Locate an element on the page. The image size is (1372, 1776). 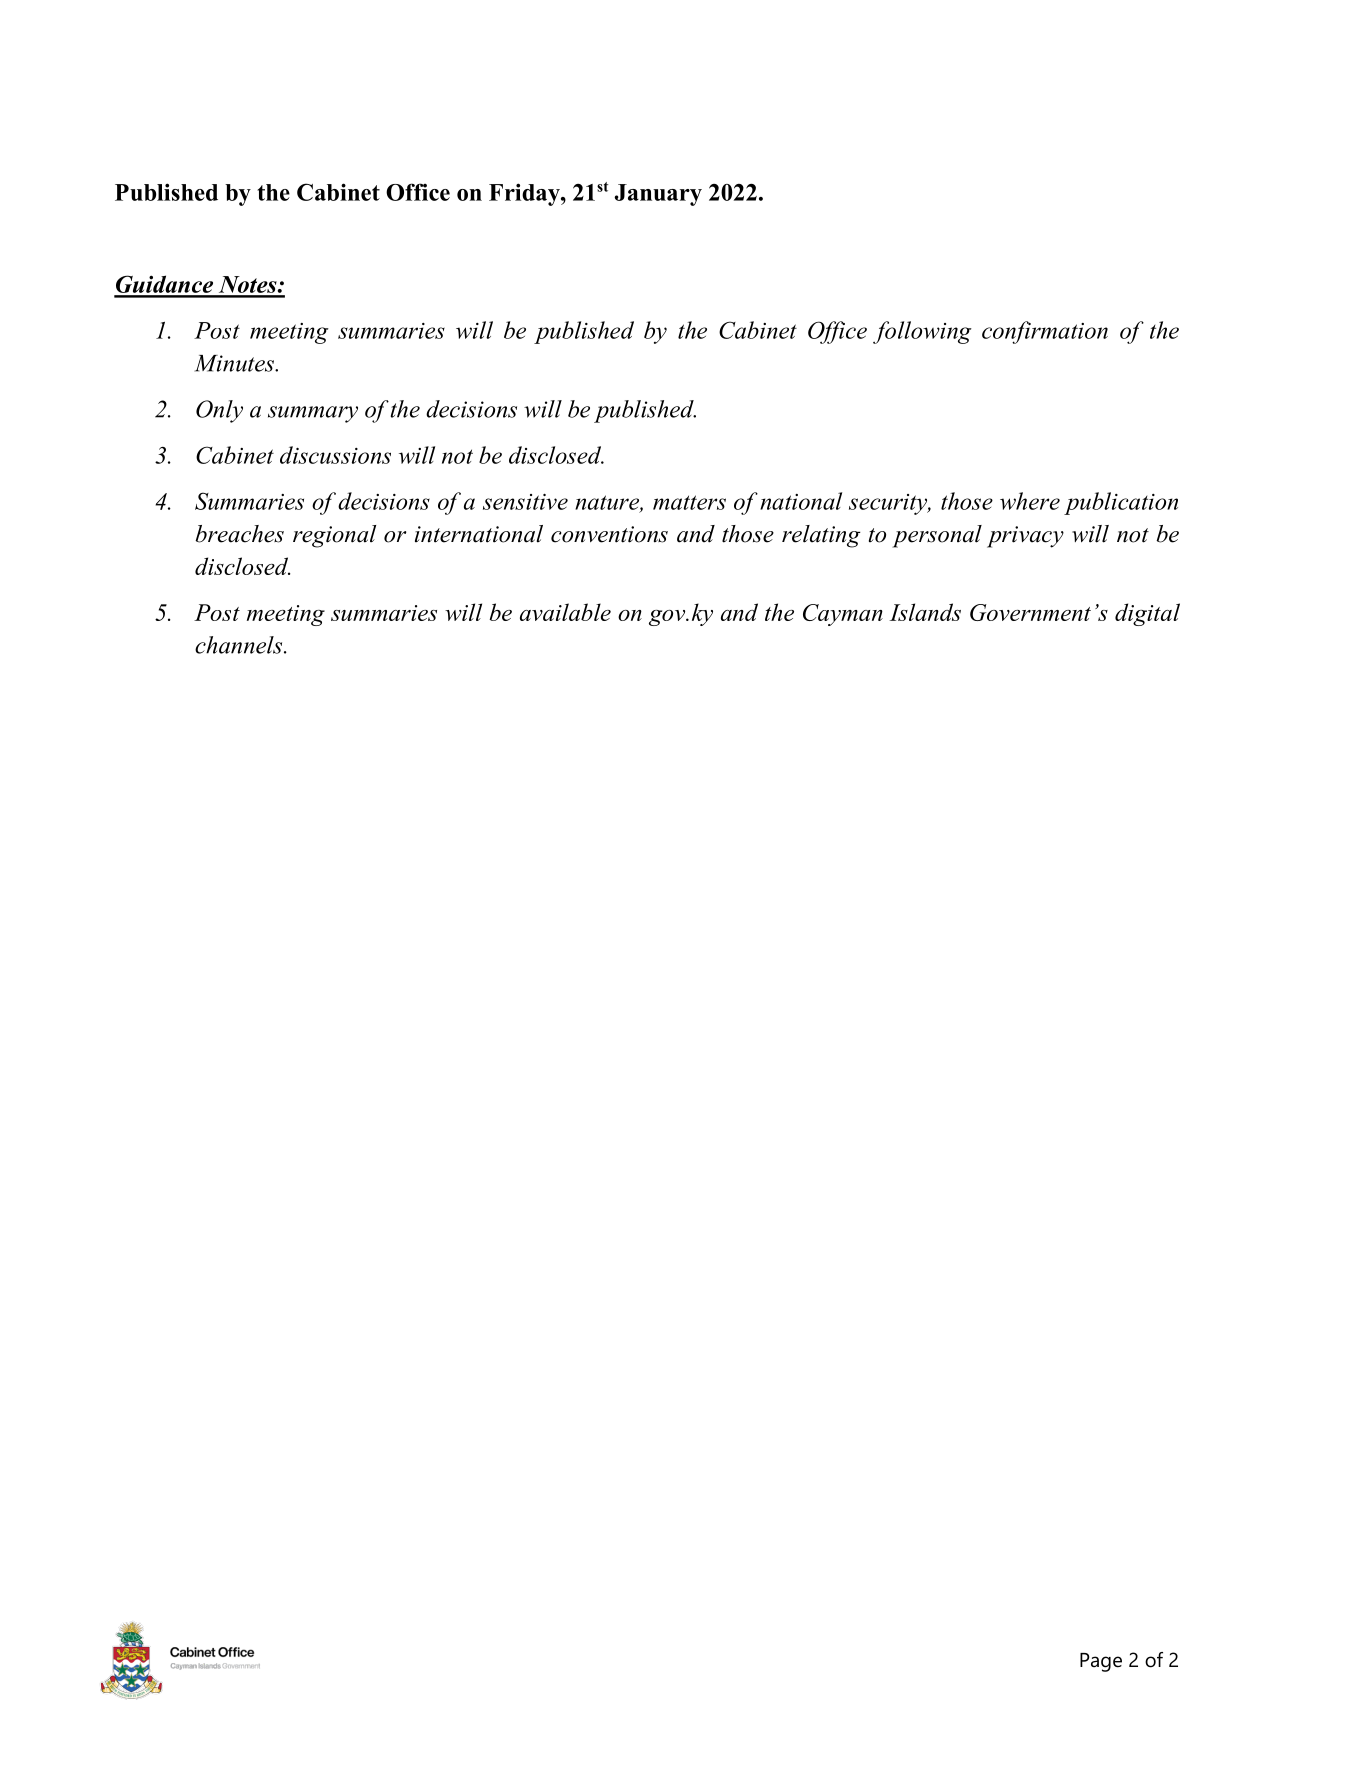
Cayman is located at coordinates (843, 615).
